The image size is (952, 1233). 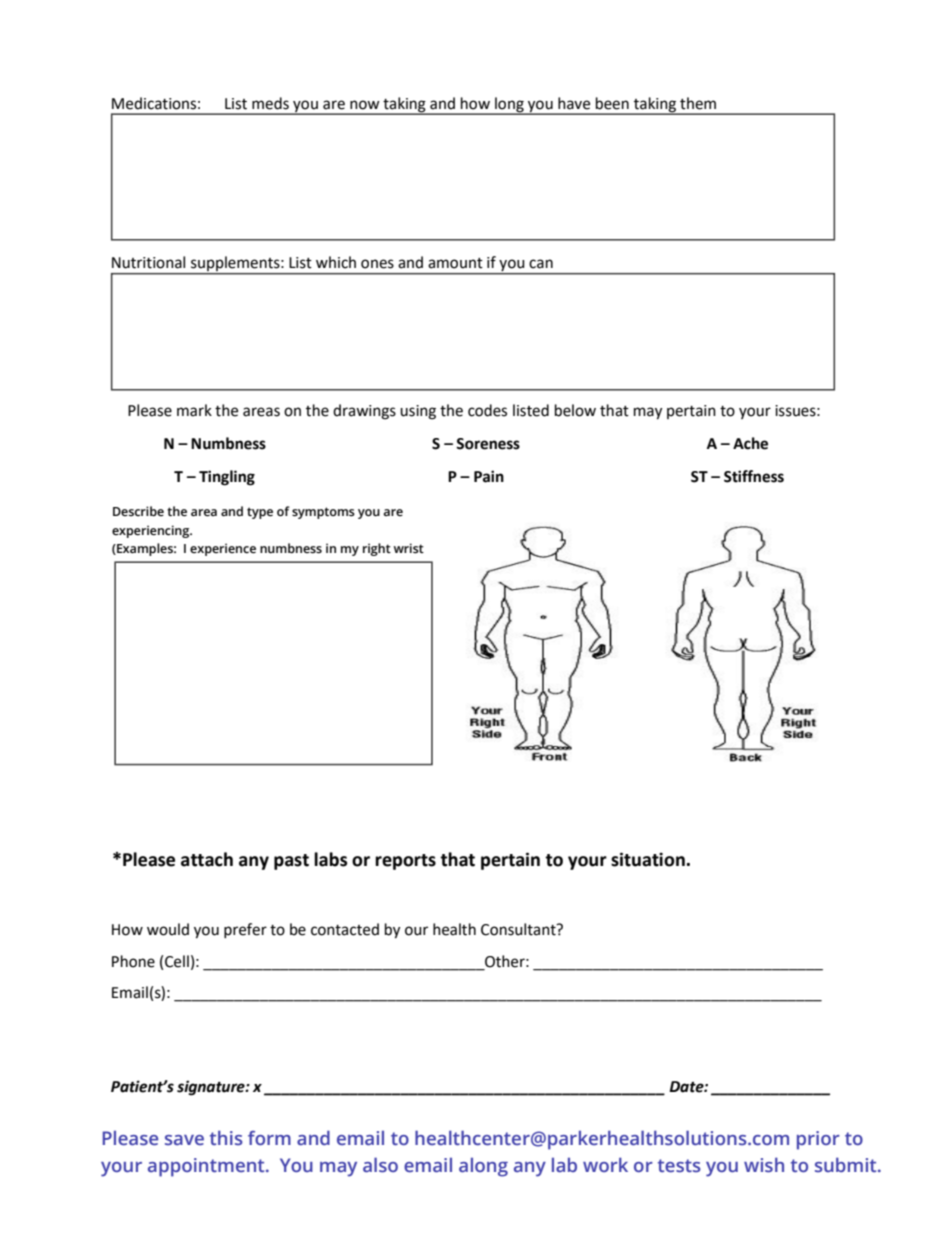 What do you see at coordinates (236, 263) in the screenshot?
I see `supplements` at bounding box center [236, 263].
